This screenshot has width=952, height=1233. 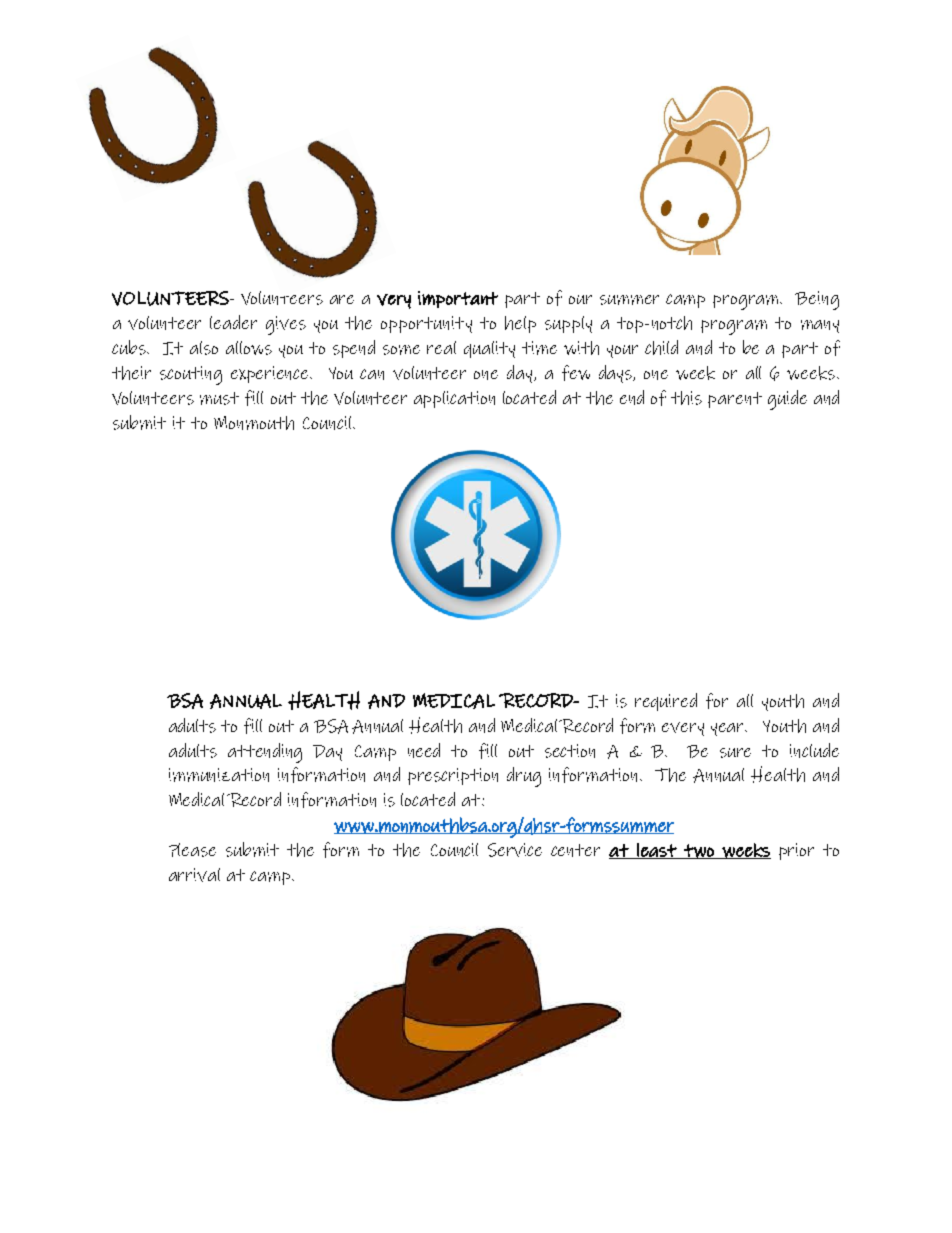 I want to click on need, so click(x=424, y=750).
